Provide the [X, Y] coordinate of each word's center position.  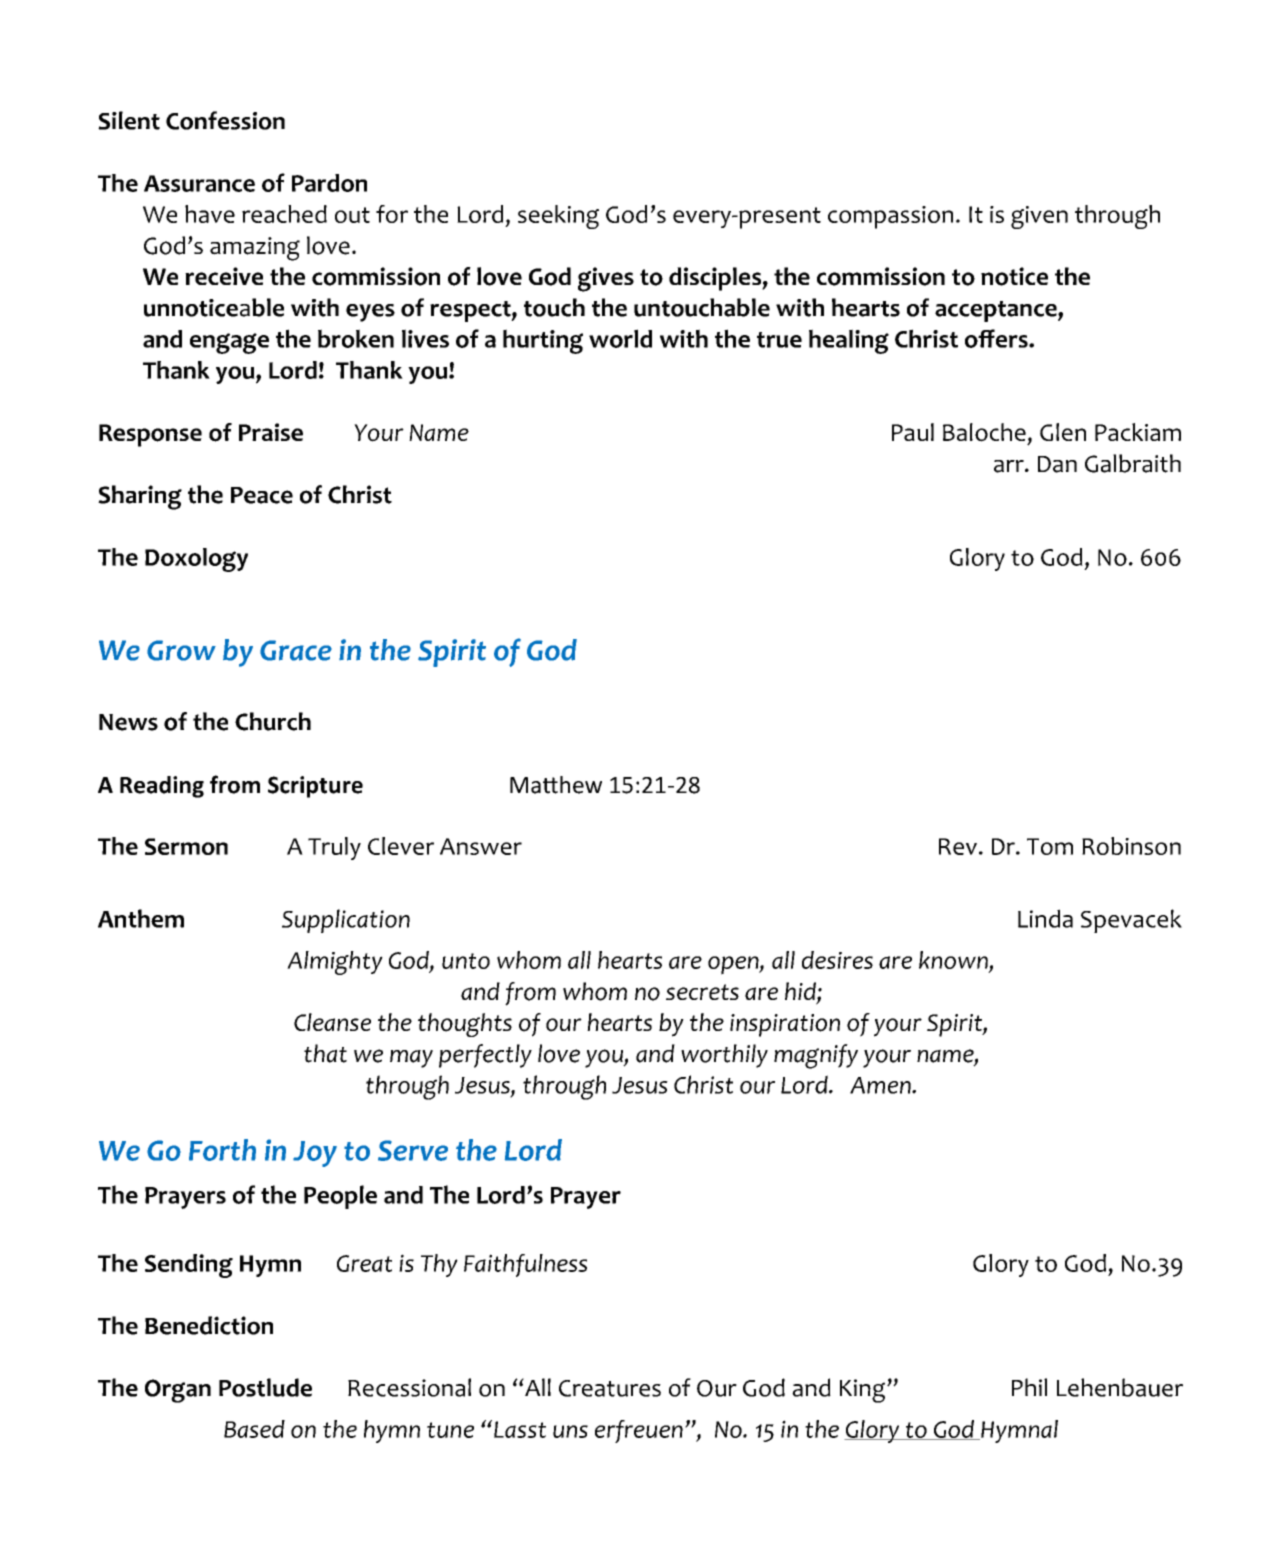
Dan [1057, 464]
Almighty [335, 963]
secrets [702, 992]
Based [254, 1429]
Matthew [556, 785]
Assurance [199, 183]
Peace [262, 495]
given [1039, 217]
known [954, 961]
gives [606, 279]
